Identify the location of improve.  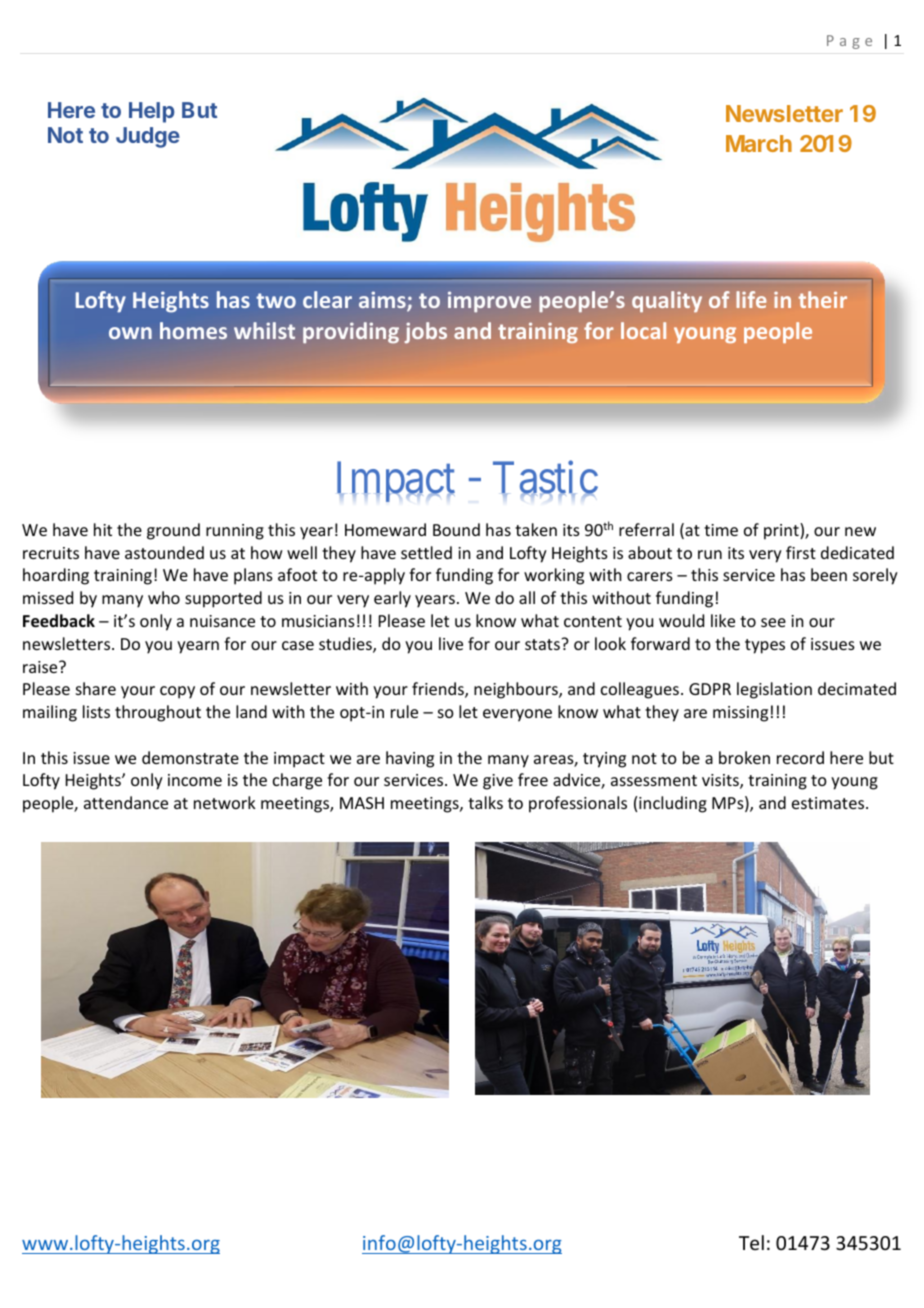
(489, 302).
